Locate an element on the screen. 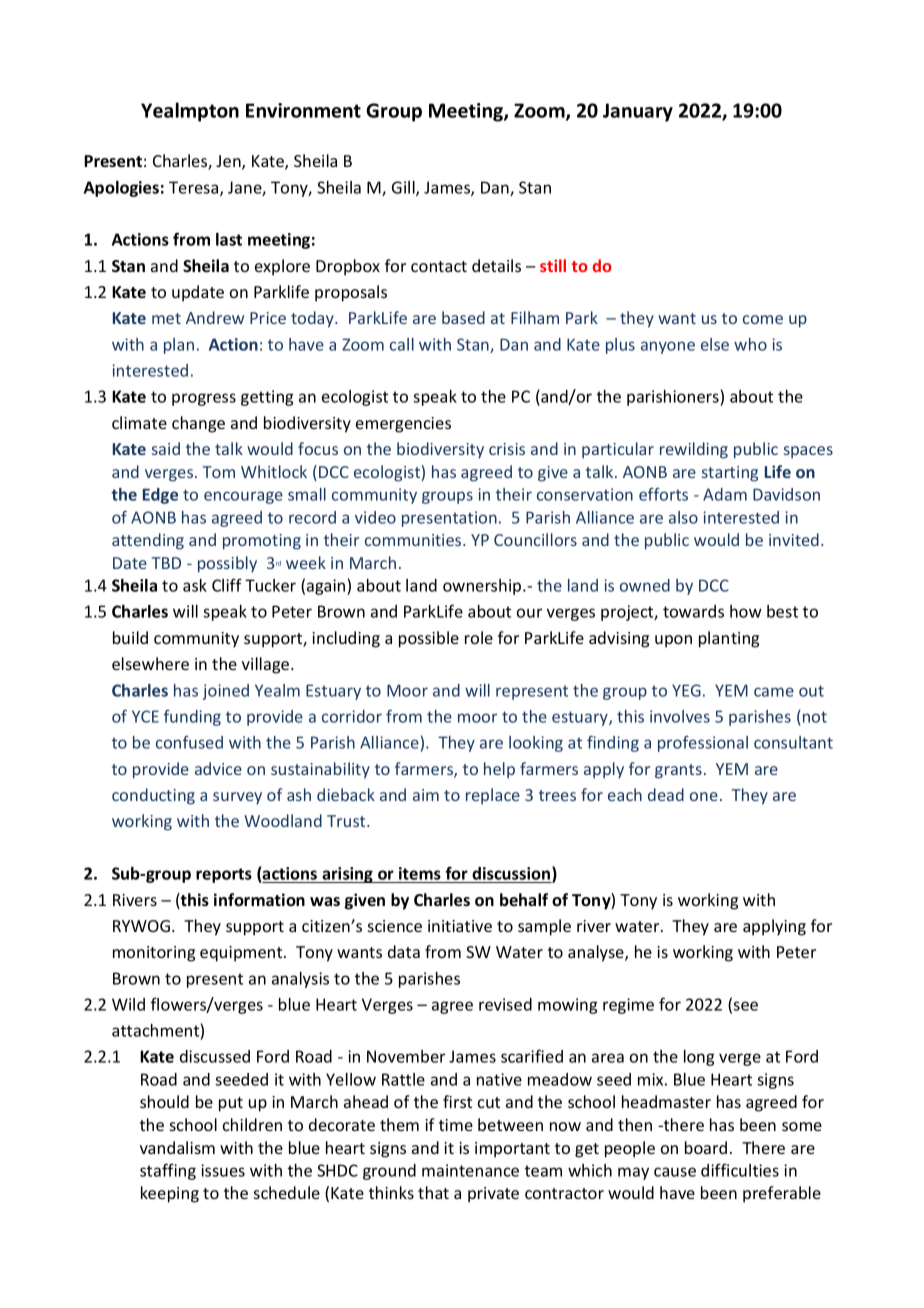 Image resolution: width=924 pixels, height=1308 pixels. Tom is located at coordinates (218, 472).
